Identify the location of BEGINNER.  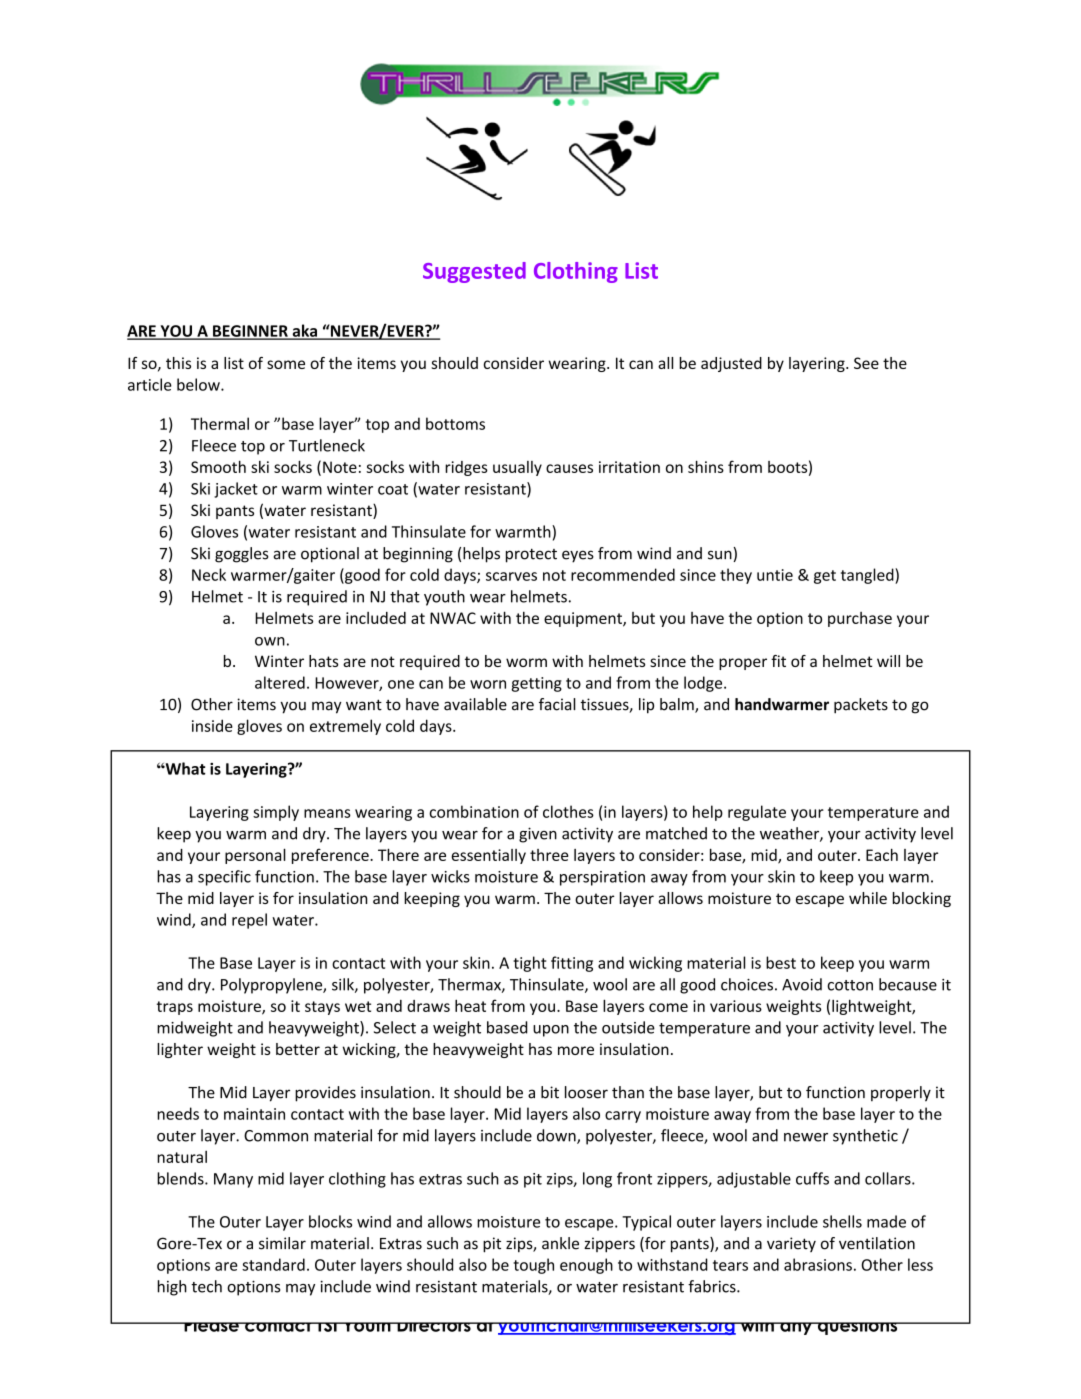
(250, 332).
